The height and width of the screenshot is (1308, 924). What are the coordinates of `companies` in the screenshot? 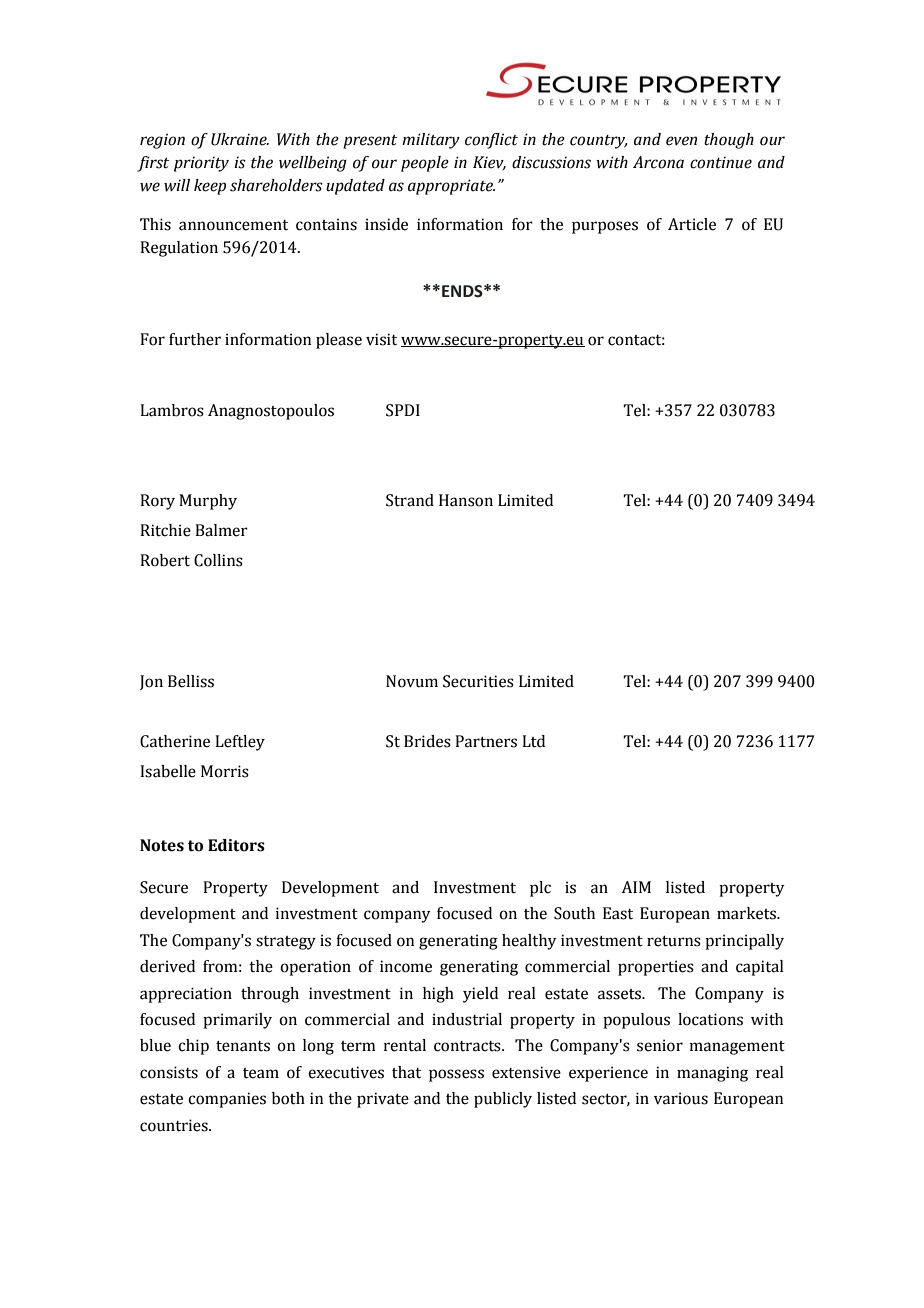 It's located at (227, 1100).
